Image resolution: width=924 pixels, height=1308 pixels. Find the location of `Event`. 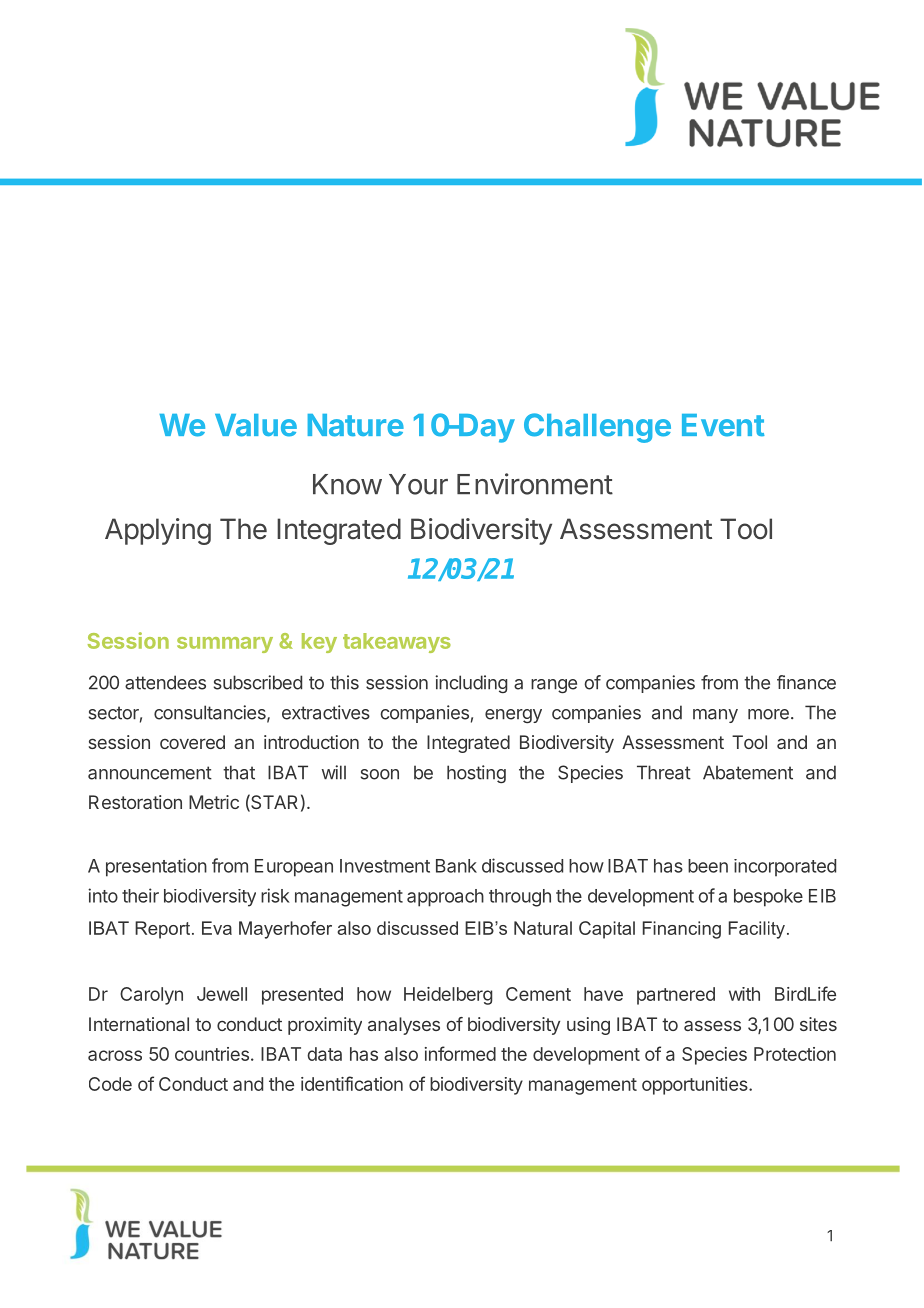

Event is located at coordinates (723, 425).
